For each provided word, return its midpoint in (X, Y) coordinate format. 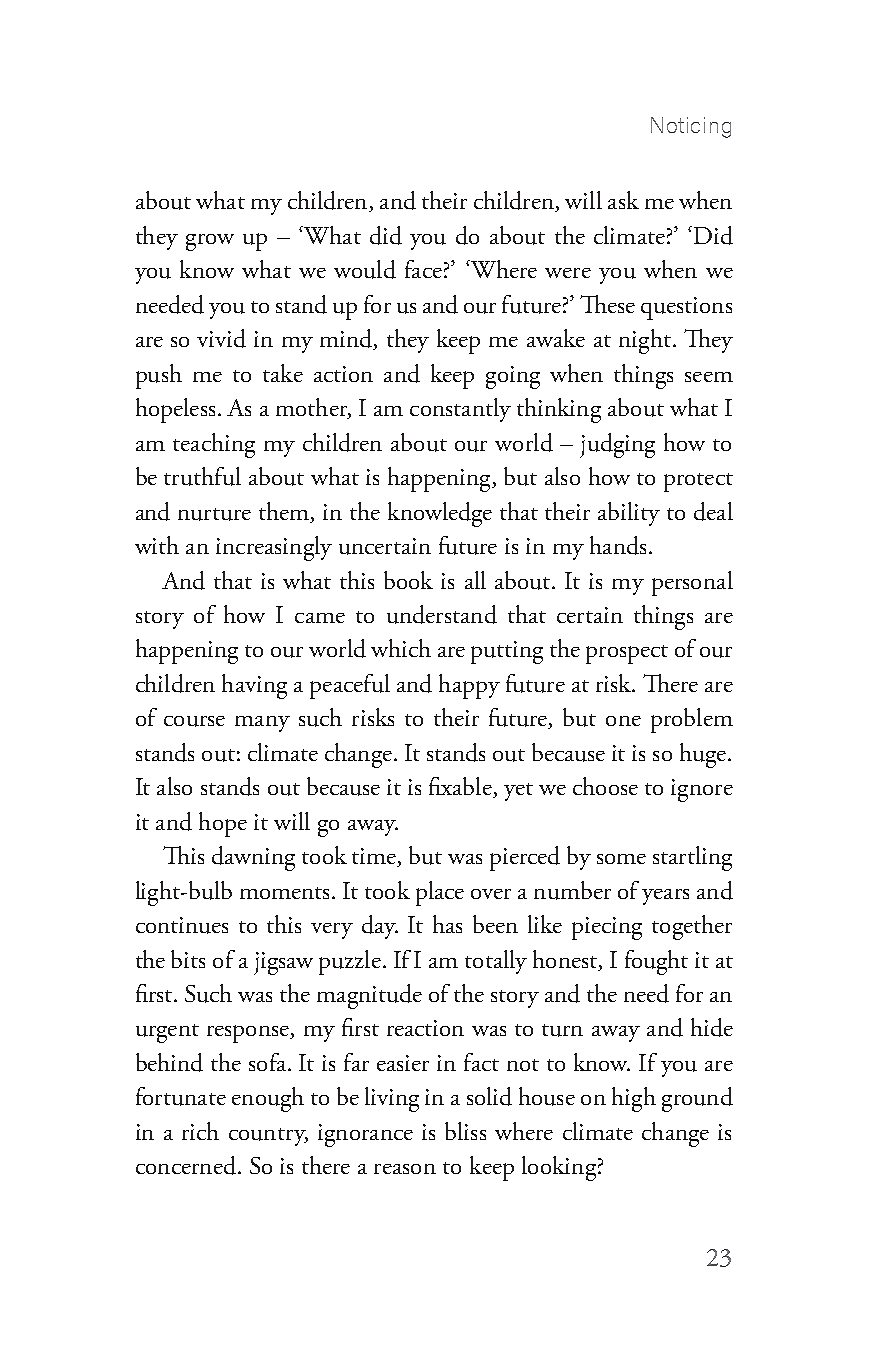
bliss (465, 1131)
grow (210, 242)
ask (623, 200)
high (634, 1099)
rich (200, 1131)
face (423, 269)
